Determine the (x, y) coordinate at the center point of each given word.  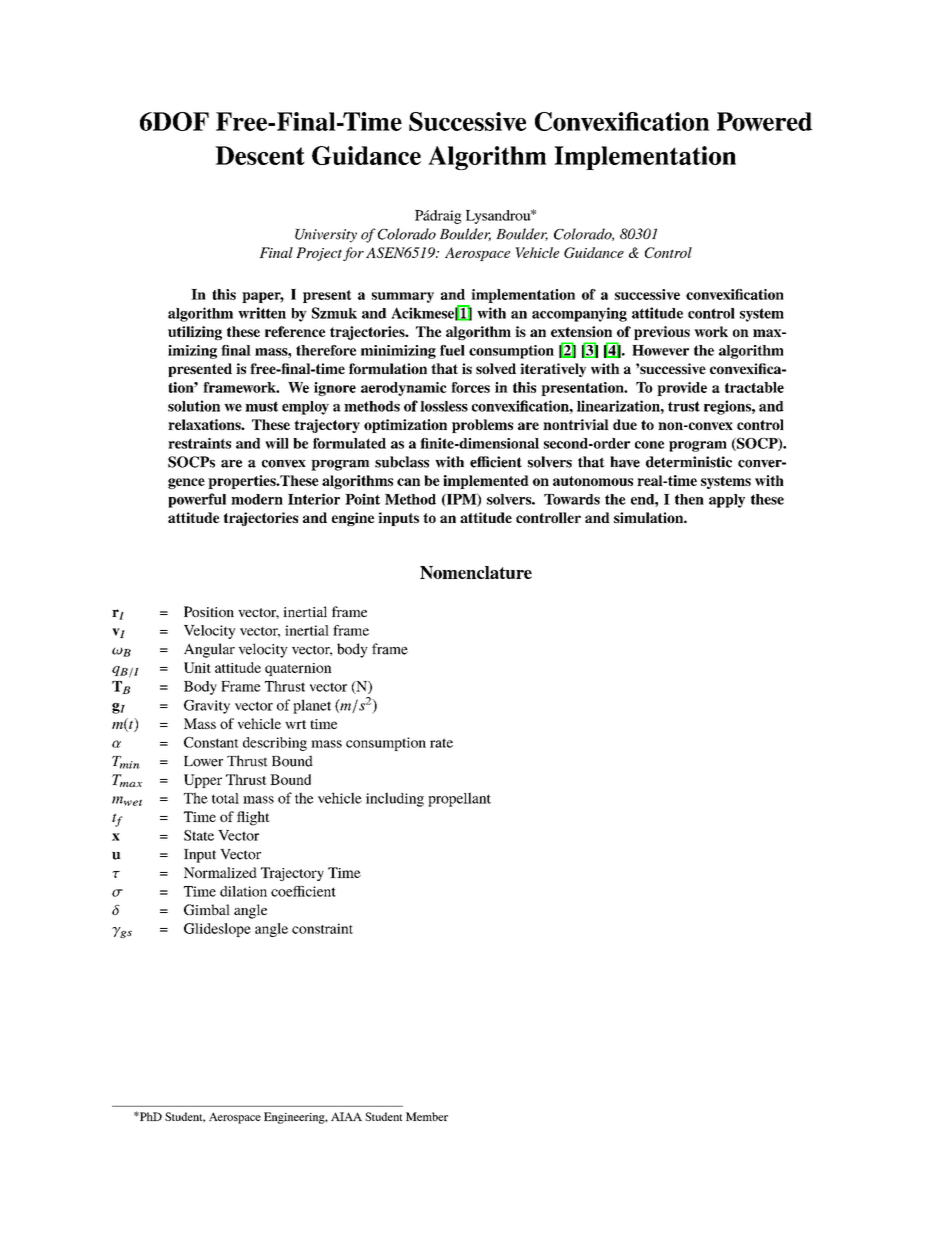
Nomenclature (476, 572)
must (261, 406)
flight (253, 818)
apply (727, 501)
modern (257, 499)
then (689, 499)
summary (403, 297)
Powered (765, 121)
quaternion (298, 669)
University (326, 236)
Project (319, 254)
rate (441, 743)
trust (684, 406)
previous (662, 333)
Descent (260, 155)
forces (470, 387)
